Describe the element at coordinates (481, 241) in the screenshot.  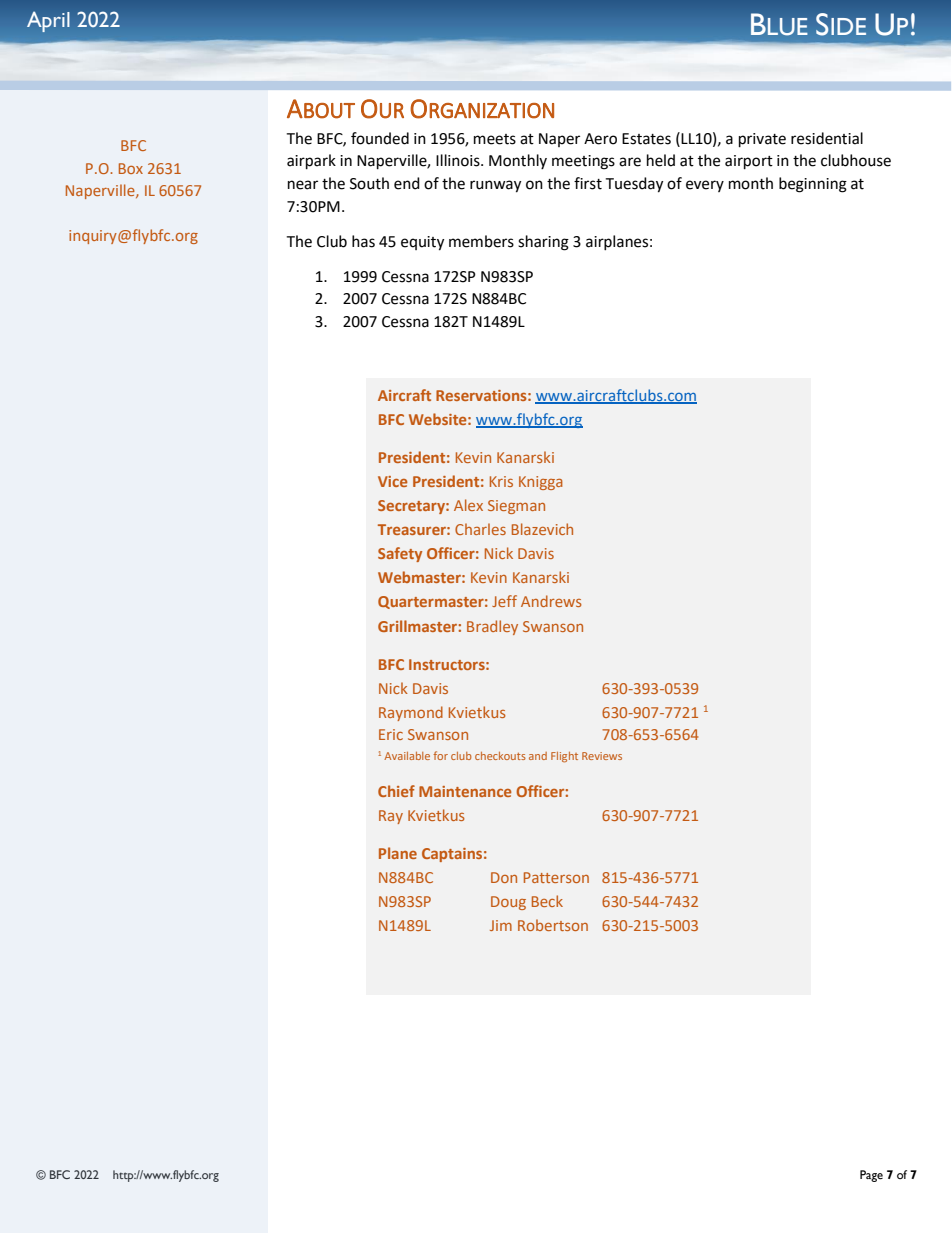
I see `members` at that location.
